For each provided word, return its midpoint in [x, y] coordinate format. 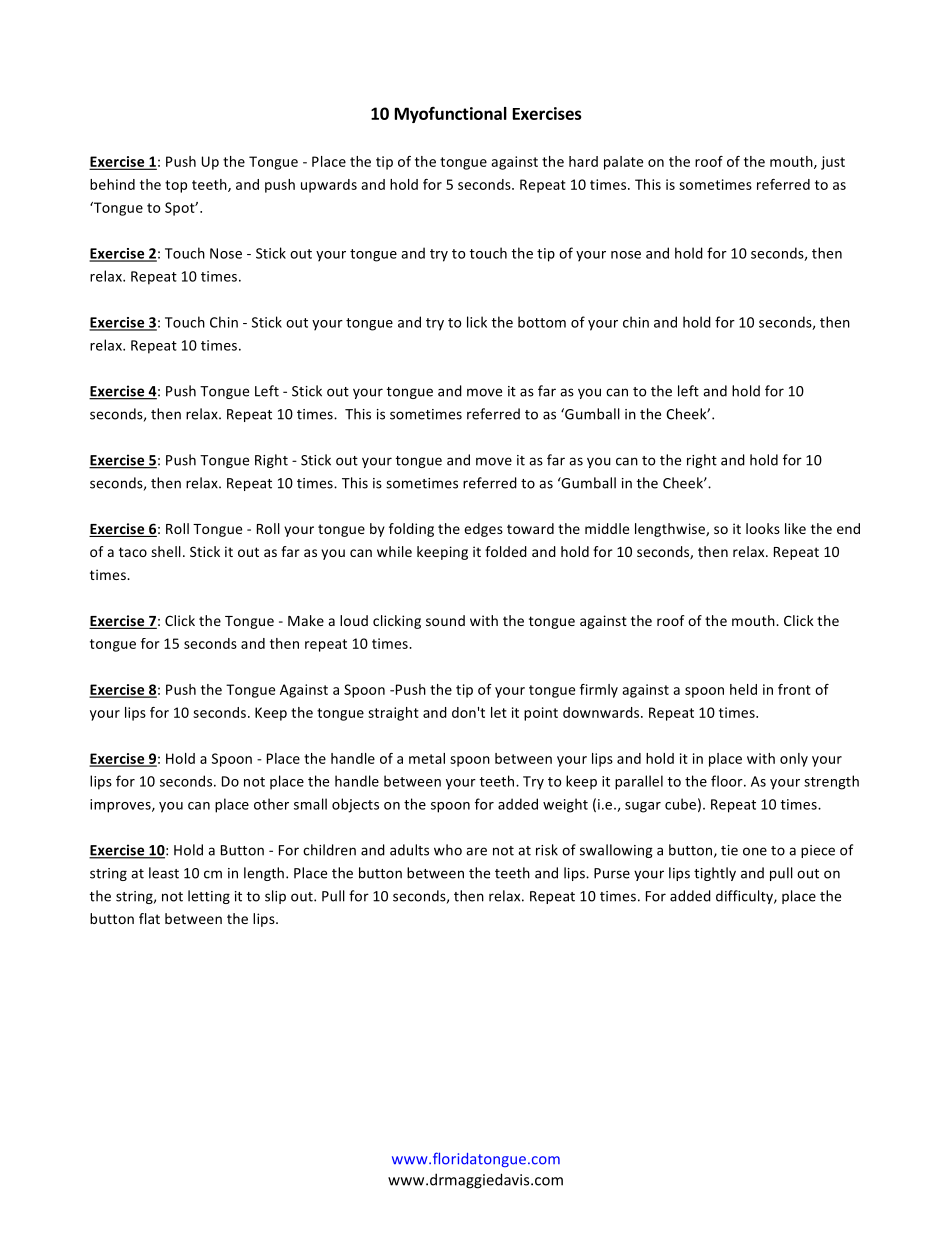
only [794, 760]
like [795, 528]
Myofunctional [451, 115]
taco [133, 552]
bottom [542, 322]
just [833, 163]
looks [763, 528]
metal [427, 758]
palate [623, 163]
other [271, 804]
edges [483, 530]
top [176, 186]
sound [445, 620]
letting [209, 897]
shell [166, 551]
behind [112, 184]
